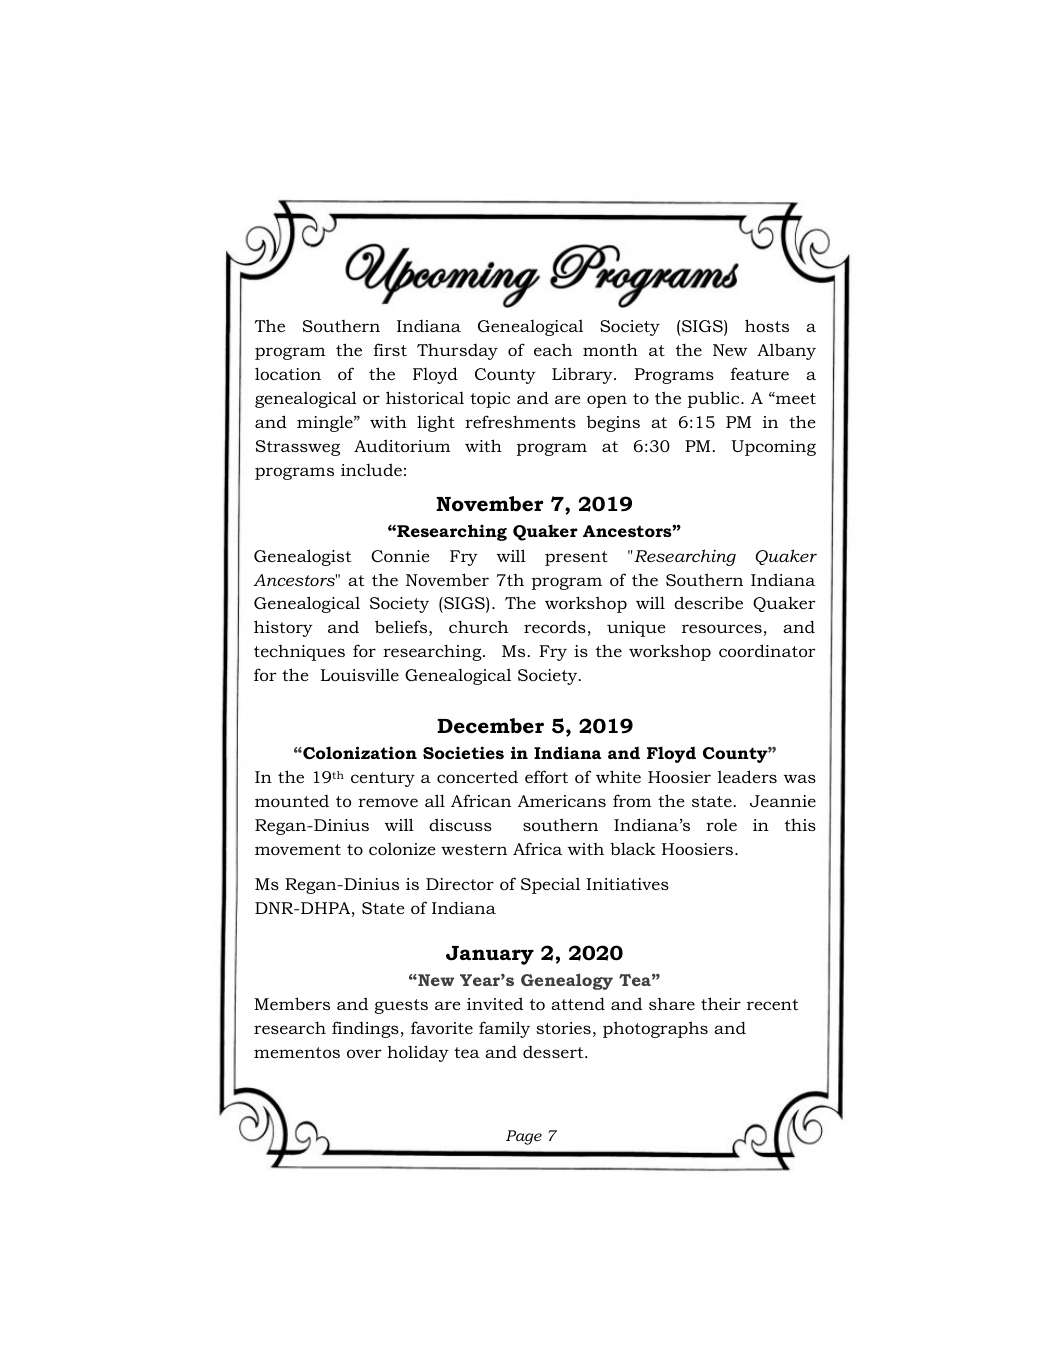 This screenshot has width=1057, height=1367. Describe the element at coordinates (553, 349) in the screenshot. I see `each` at that location.
